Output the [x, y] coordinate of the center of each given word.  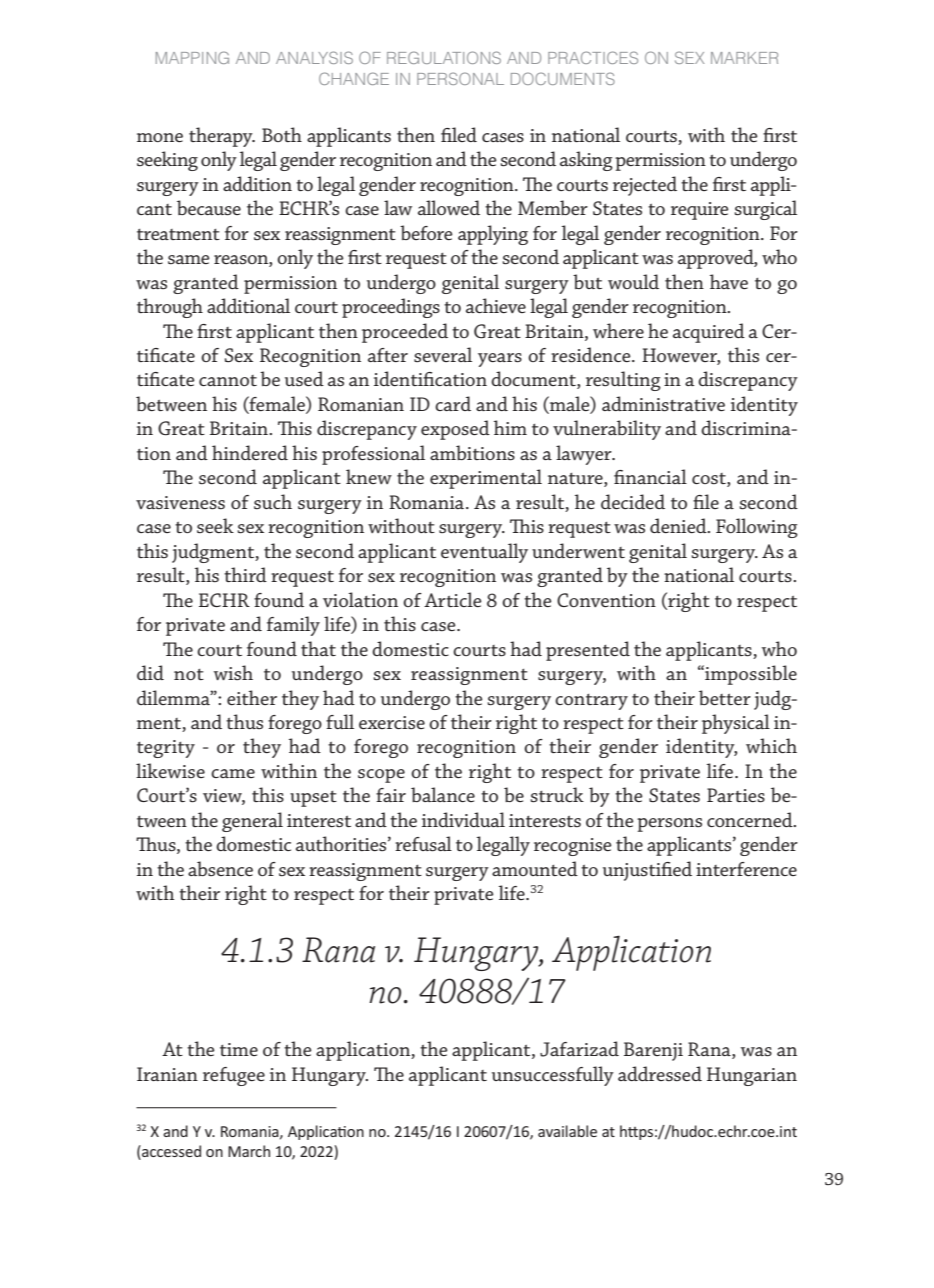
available [567, 1131]
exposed [455, 430]
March [249, 1151]
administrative [663, 403]
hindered [250, 452]
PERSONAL [460, 78]
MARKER [744, 58]
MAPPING [192, 57]
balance [443, 794]
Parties [736, 795]
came [233, 773]
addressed [660, 1073]
